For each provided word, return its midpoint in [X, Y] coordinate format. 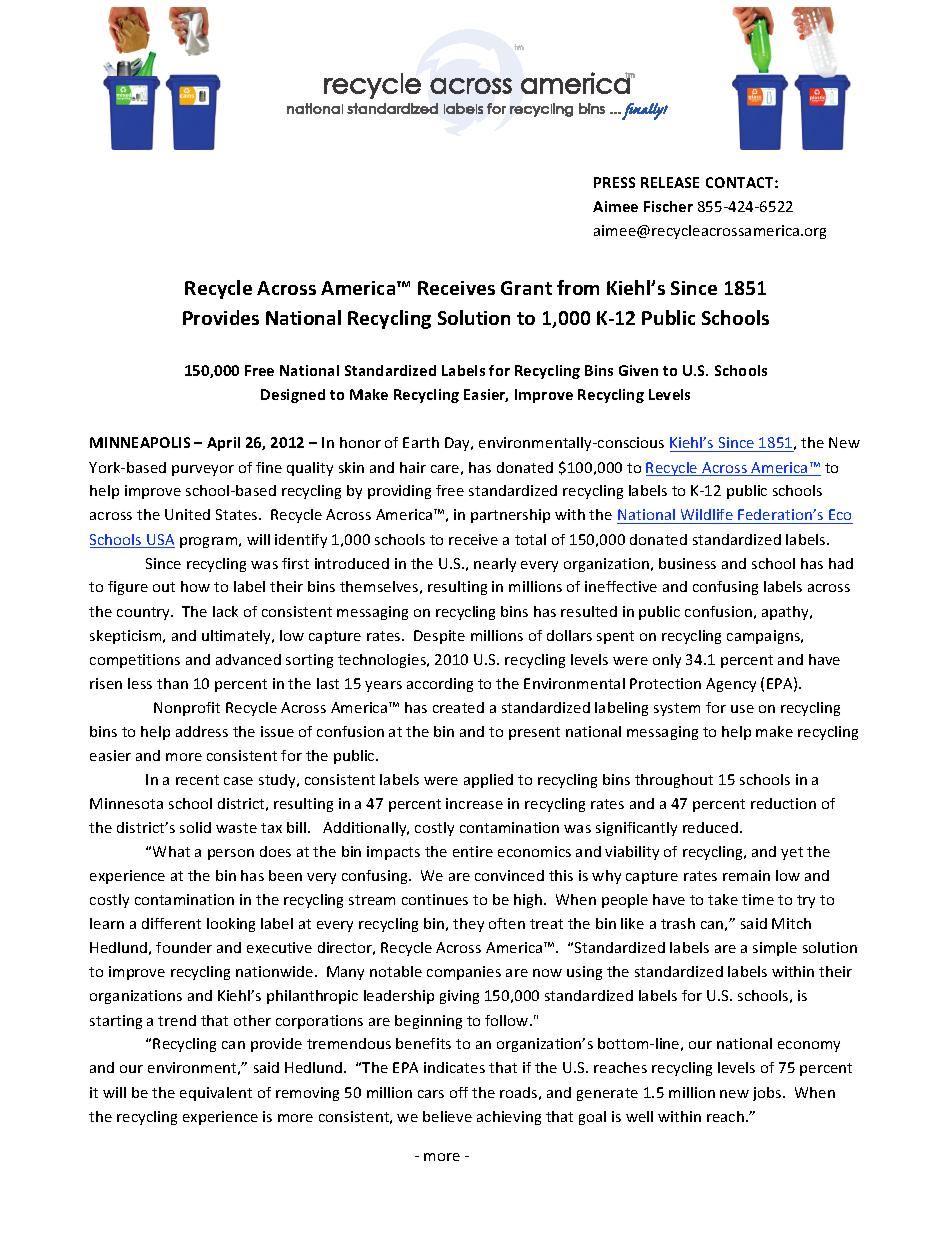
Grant [526, 288]
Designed [293, 396]
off [459, 1092]
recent [197, 780]
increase [474, 803]
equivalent [216, 1094]
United [187, 514]
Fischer [668, 206]
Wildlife [707, 514]
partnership [510, 516]
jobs [768, 1094]
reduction [783, 803]
